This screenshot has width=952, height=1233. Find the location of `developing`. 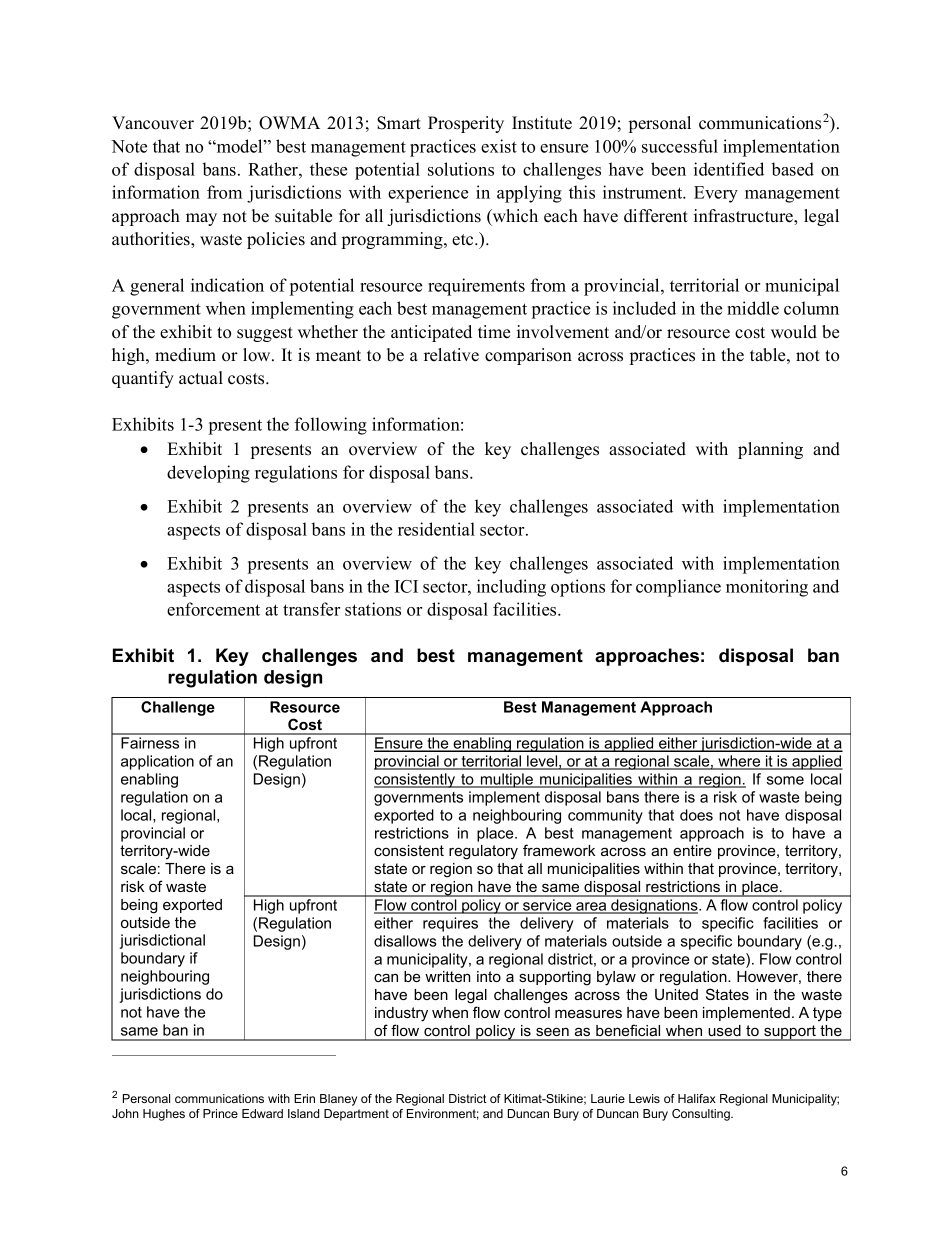

developing is located at coordinates (208, 474).
